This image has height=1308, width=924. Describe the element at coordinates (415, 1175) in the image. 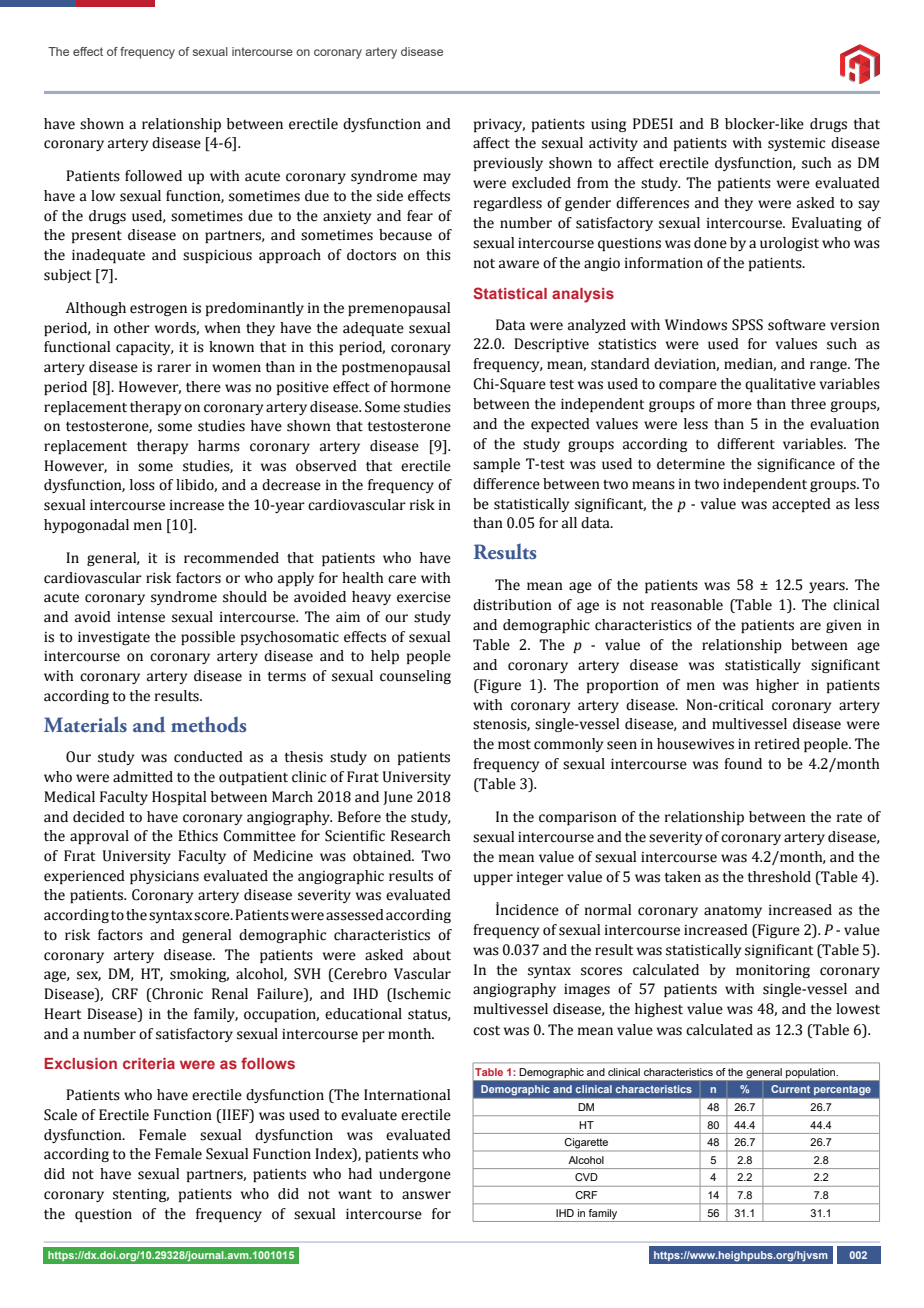

I see `undergone` at that location.
